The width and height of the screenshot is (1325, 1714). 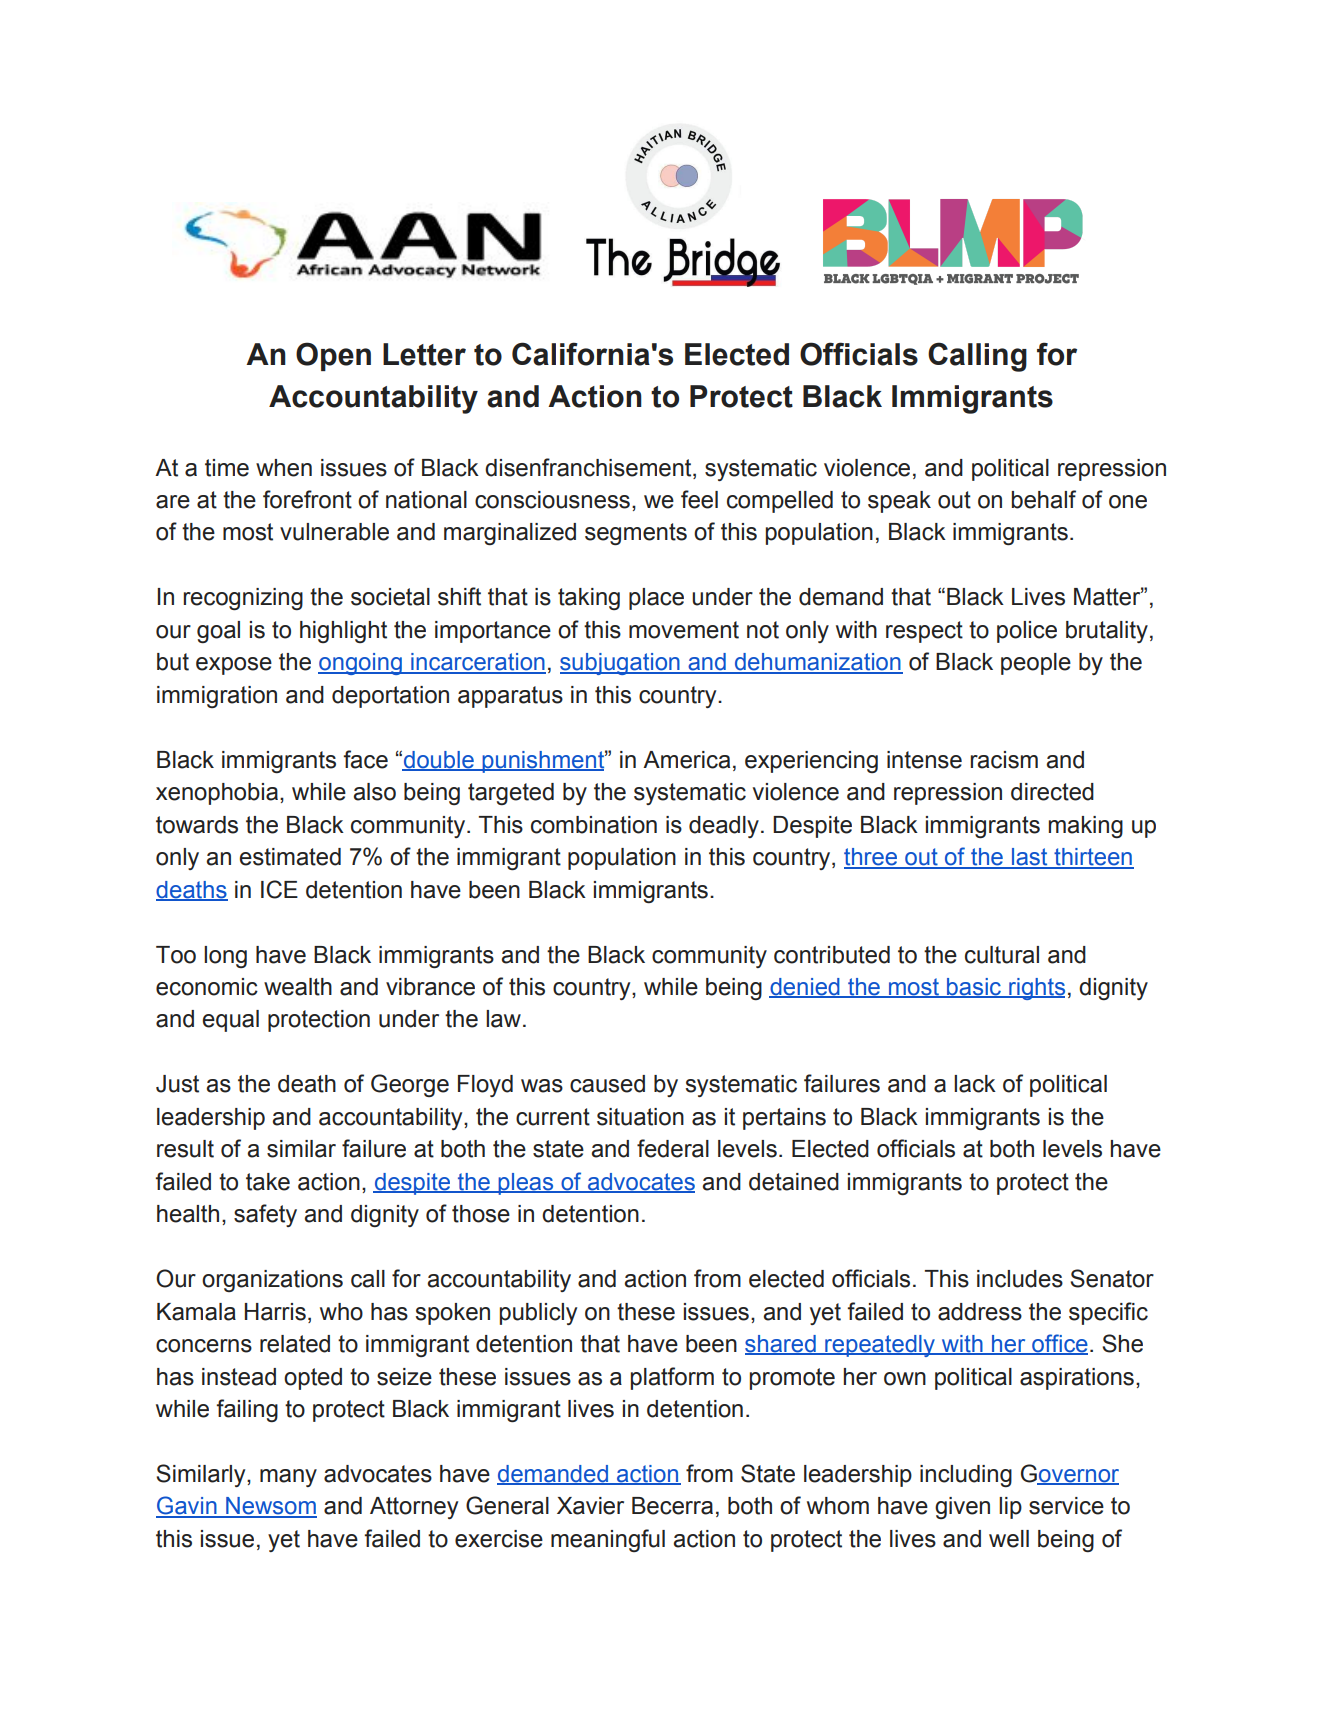 What do you see at coordinates (1036, 664) in the screenshot?
I see `people` at bounding box center [1036, 664].
